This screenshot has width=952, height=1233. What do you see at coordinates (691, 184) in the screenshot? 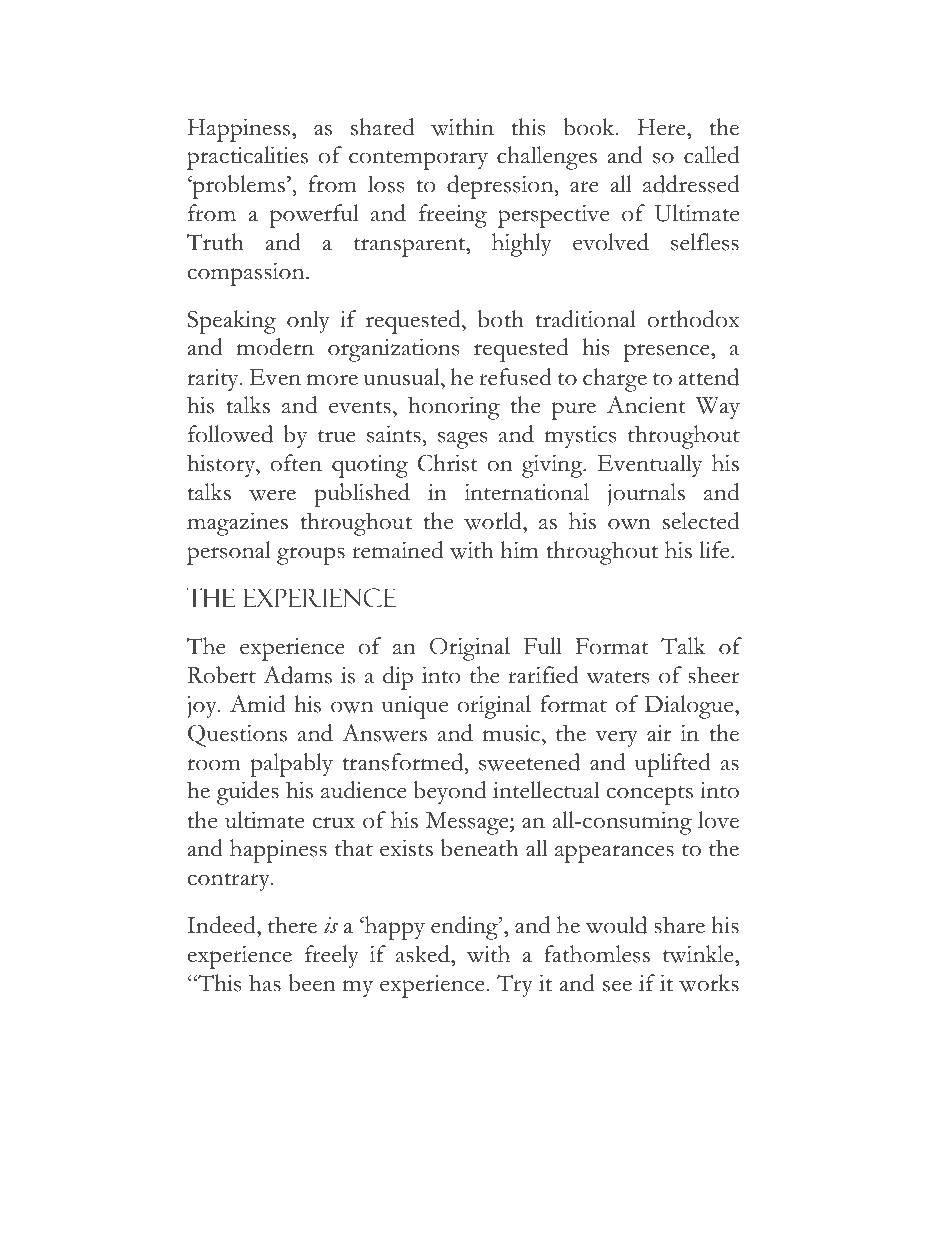
I see `addressed` at bounding box center [691, 184].
